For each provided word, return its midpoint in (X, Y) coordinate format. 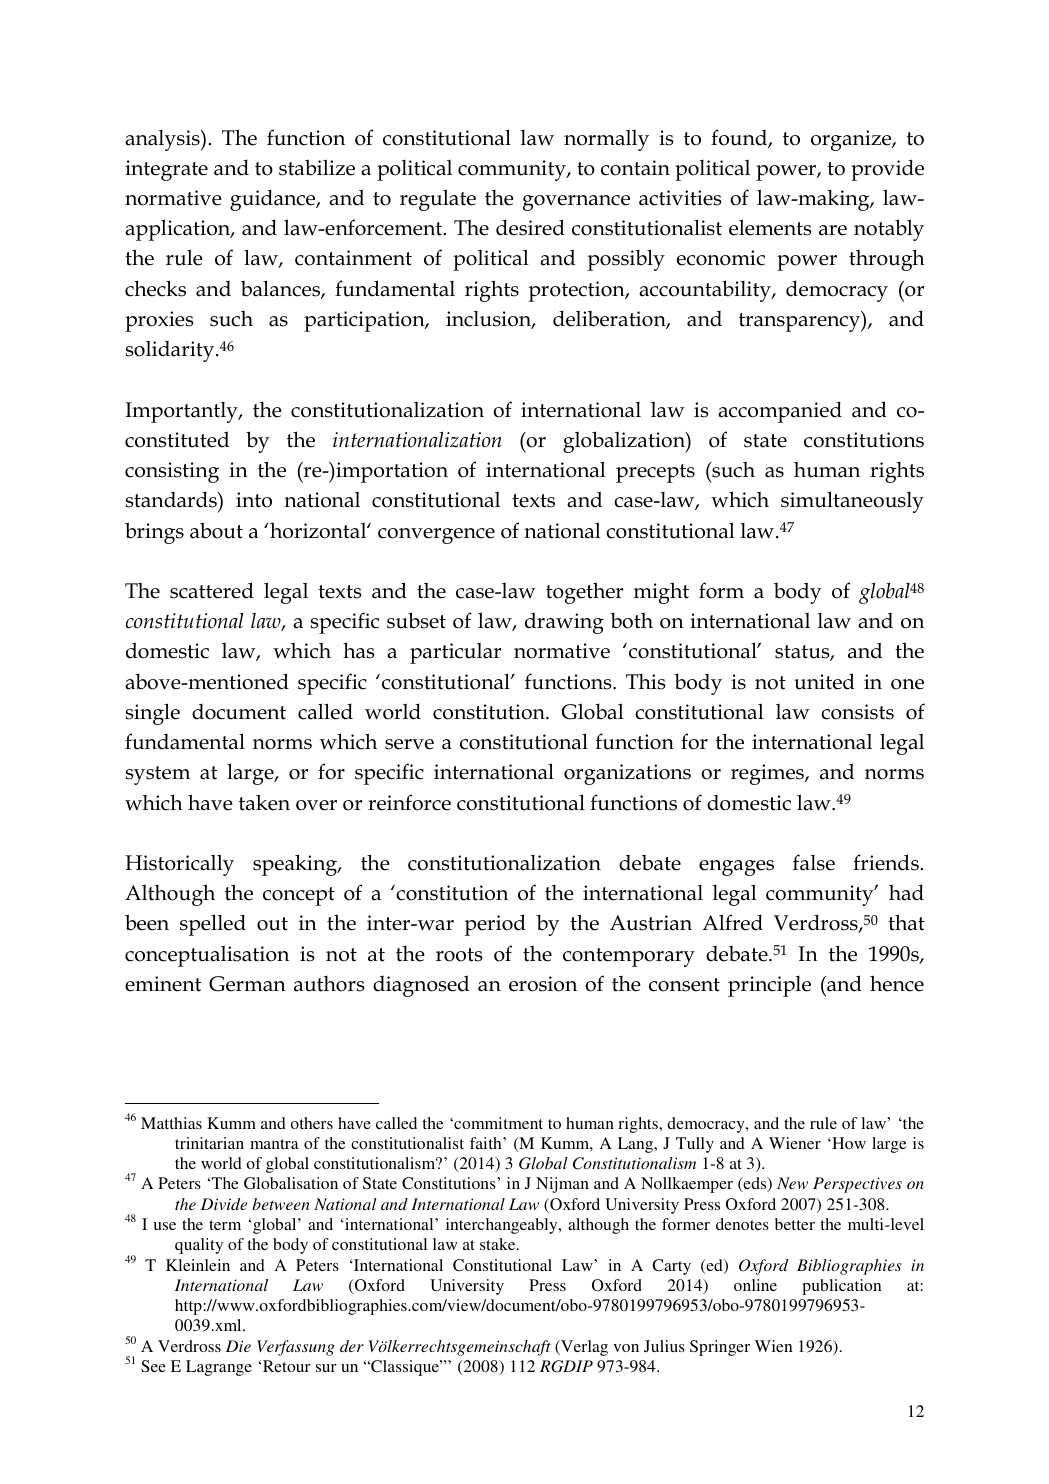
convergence (436, 536)
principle (769, 986)
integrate (166, 170)
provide (887, 170)
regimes (768, 774)
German (247, 984)
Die (238, 1346)
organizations (627, 774)
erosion (543, 984)
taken (264, 802)
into (254, 500)
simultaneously (852, 502)
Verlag (583, 1348)
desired (530, 227)
